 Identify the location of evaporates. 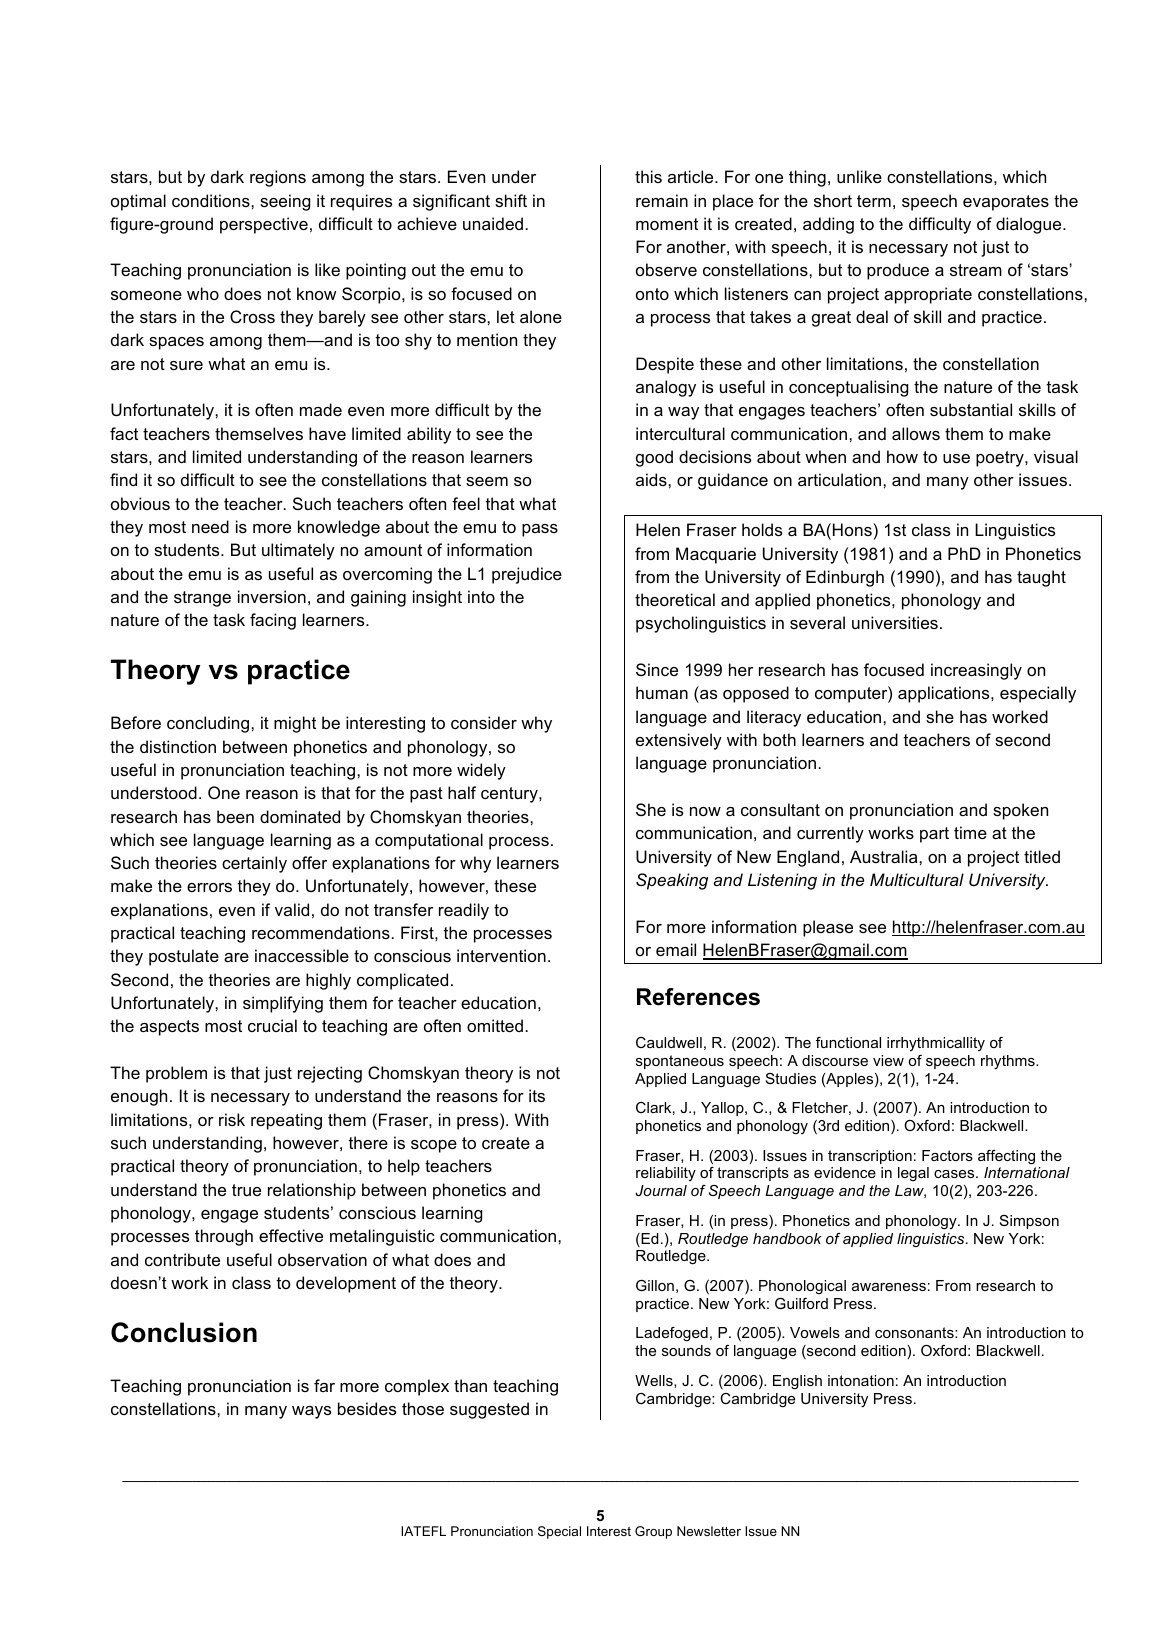
(1006, 203).
